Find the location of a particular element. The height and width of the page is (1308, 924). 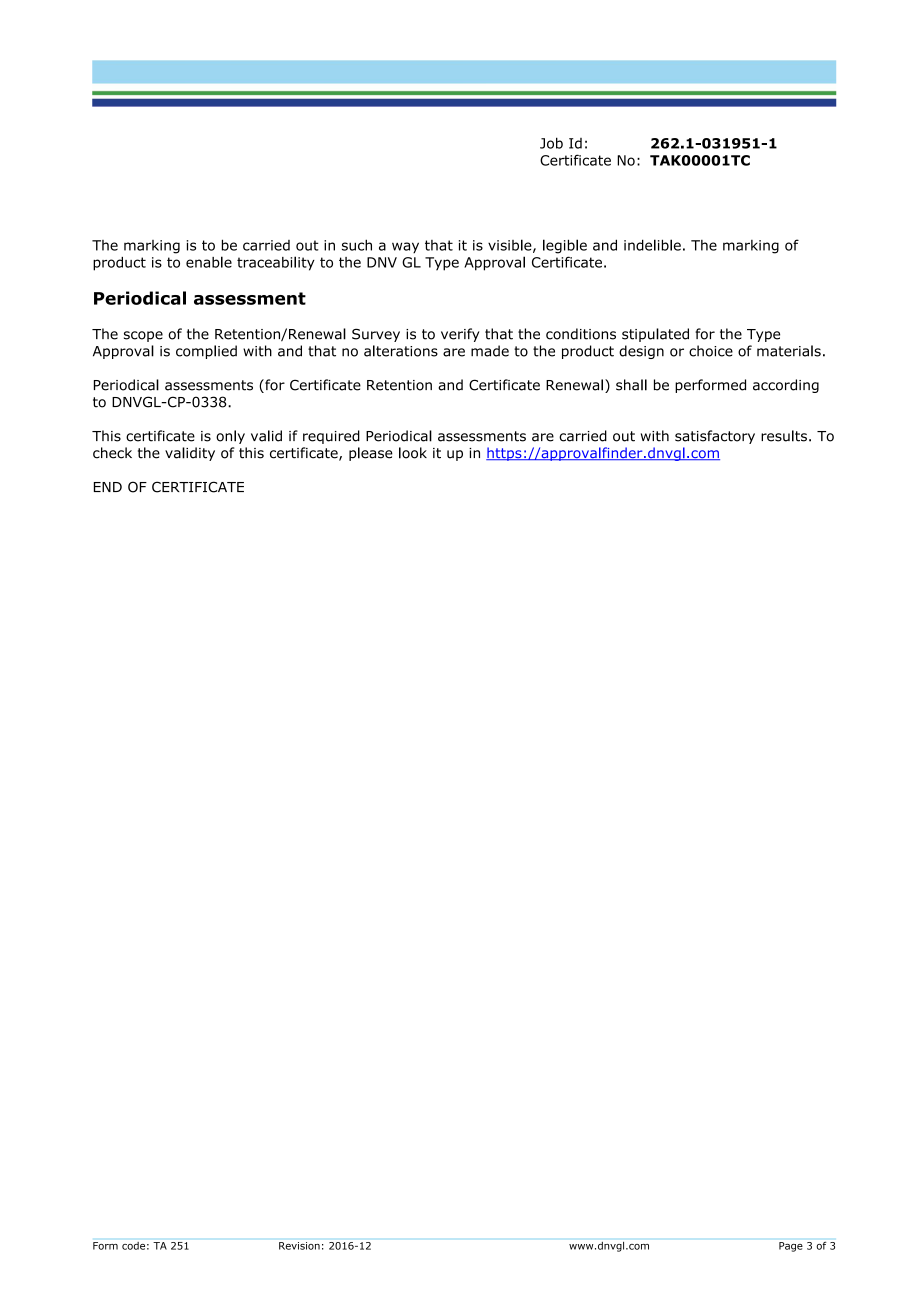

results is located at coordinates (784, 436).
